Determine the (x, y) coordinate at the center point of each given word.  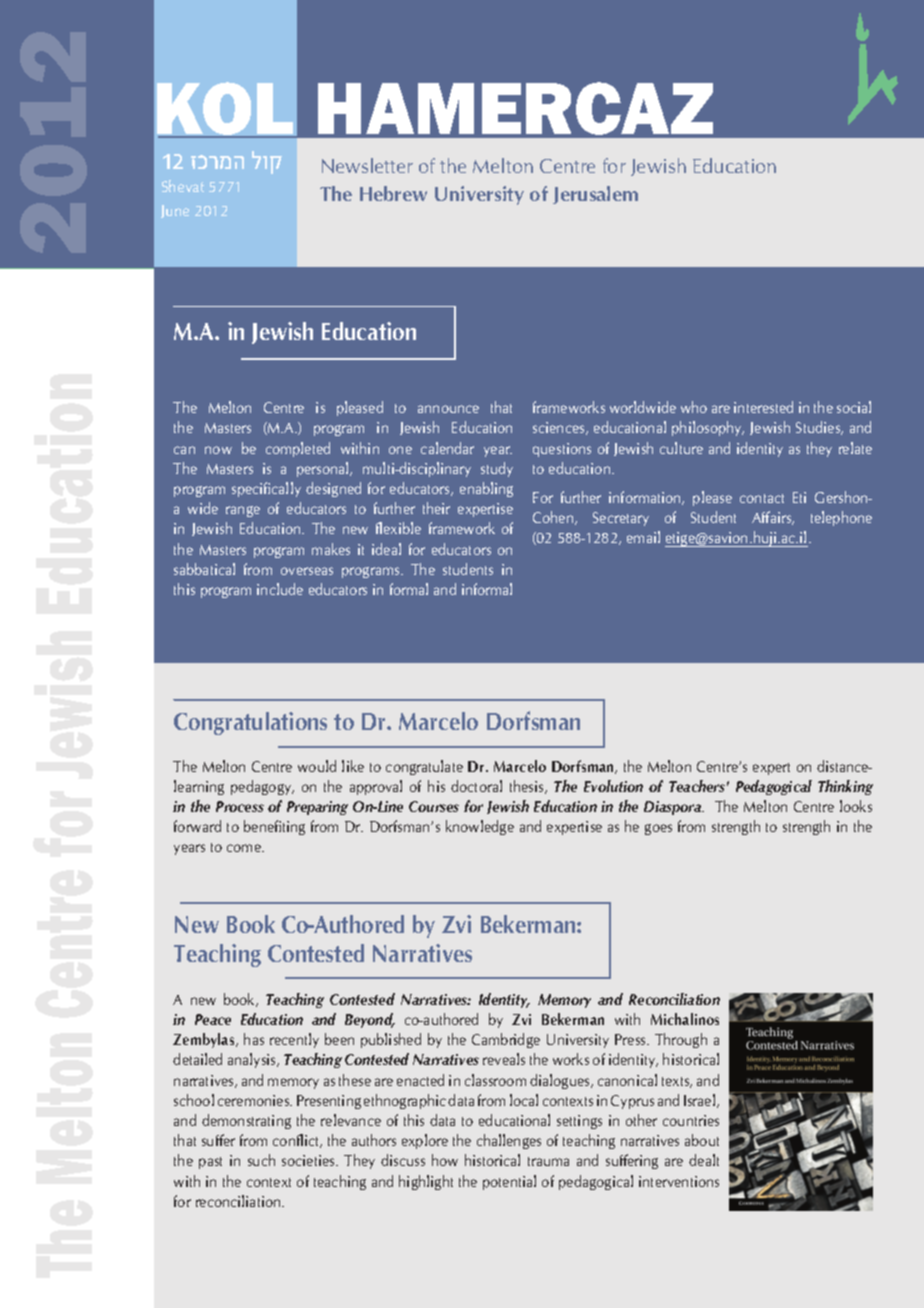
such (261, 1160)
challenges (509, 1141)
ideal (386, 549)
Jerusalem (595, 195)
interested (763, 407)
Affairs (773, 518)
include (280, 589)
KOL (226, 109)
